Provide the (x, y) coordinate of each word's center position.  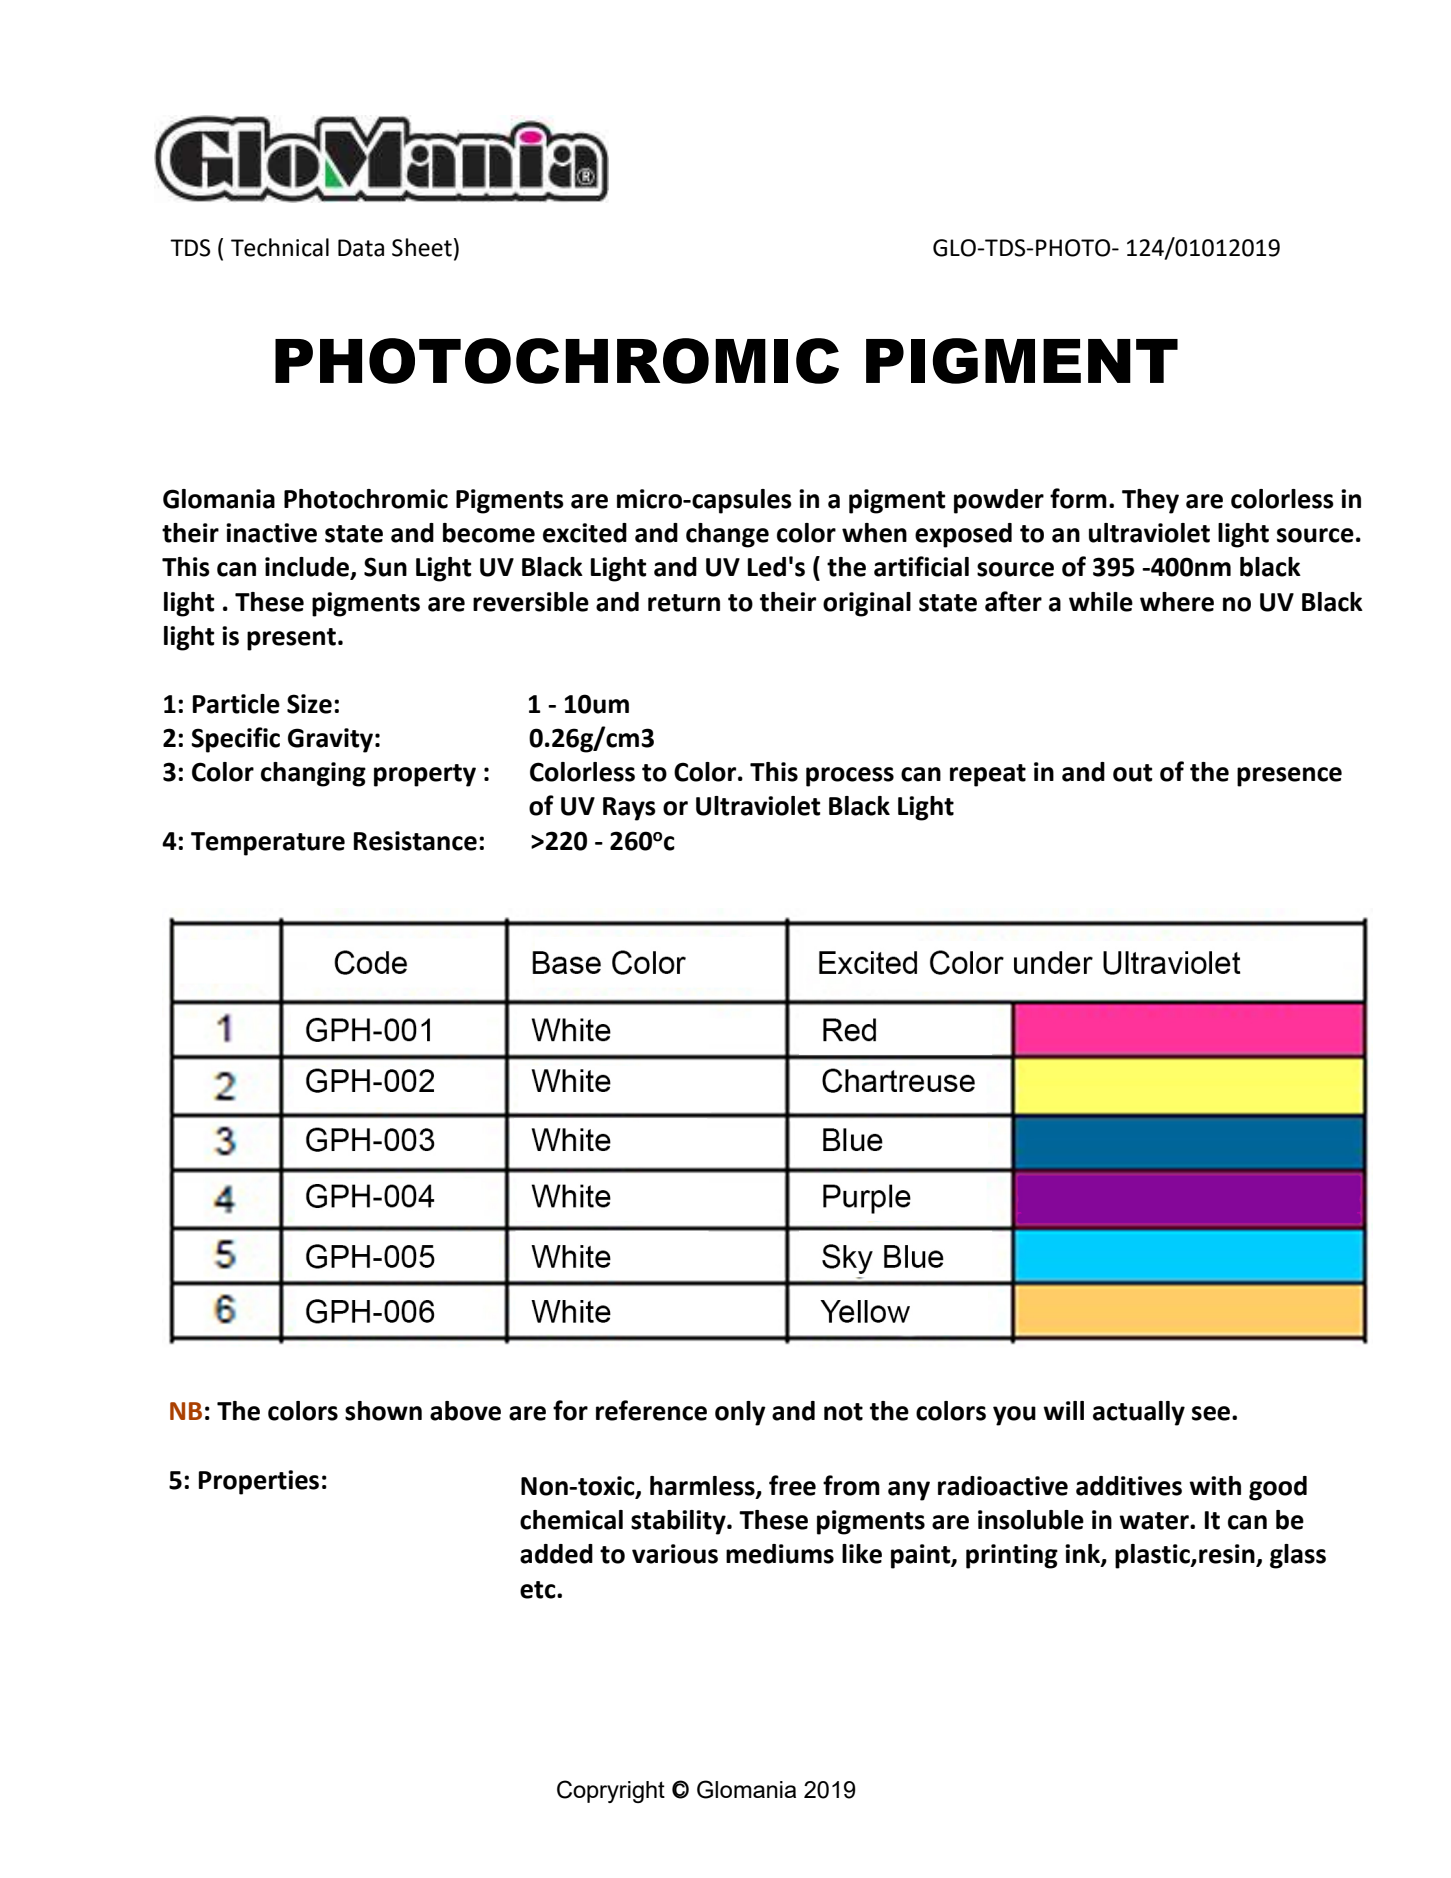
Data (361, 248)
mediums (780, 1554)
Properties (259, 1482)
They (1150, 501)
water (1155, 1521)
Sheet (422, 247)
